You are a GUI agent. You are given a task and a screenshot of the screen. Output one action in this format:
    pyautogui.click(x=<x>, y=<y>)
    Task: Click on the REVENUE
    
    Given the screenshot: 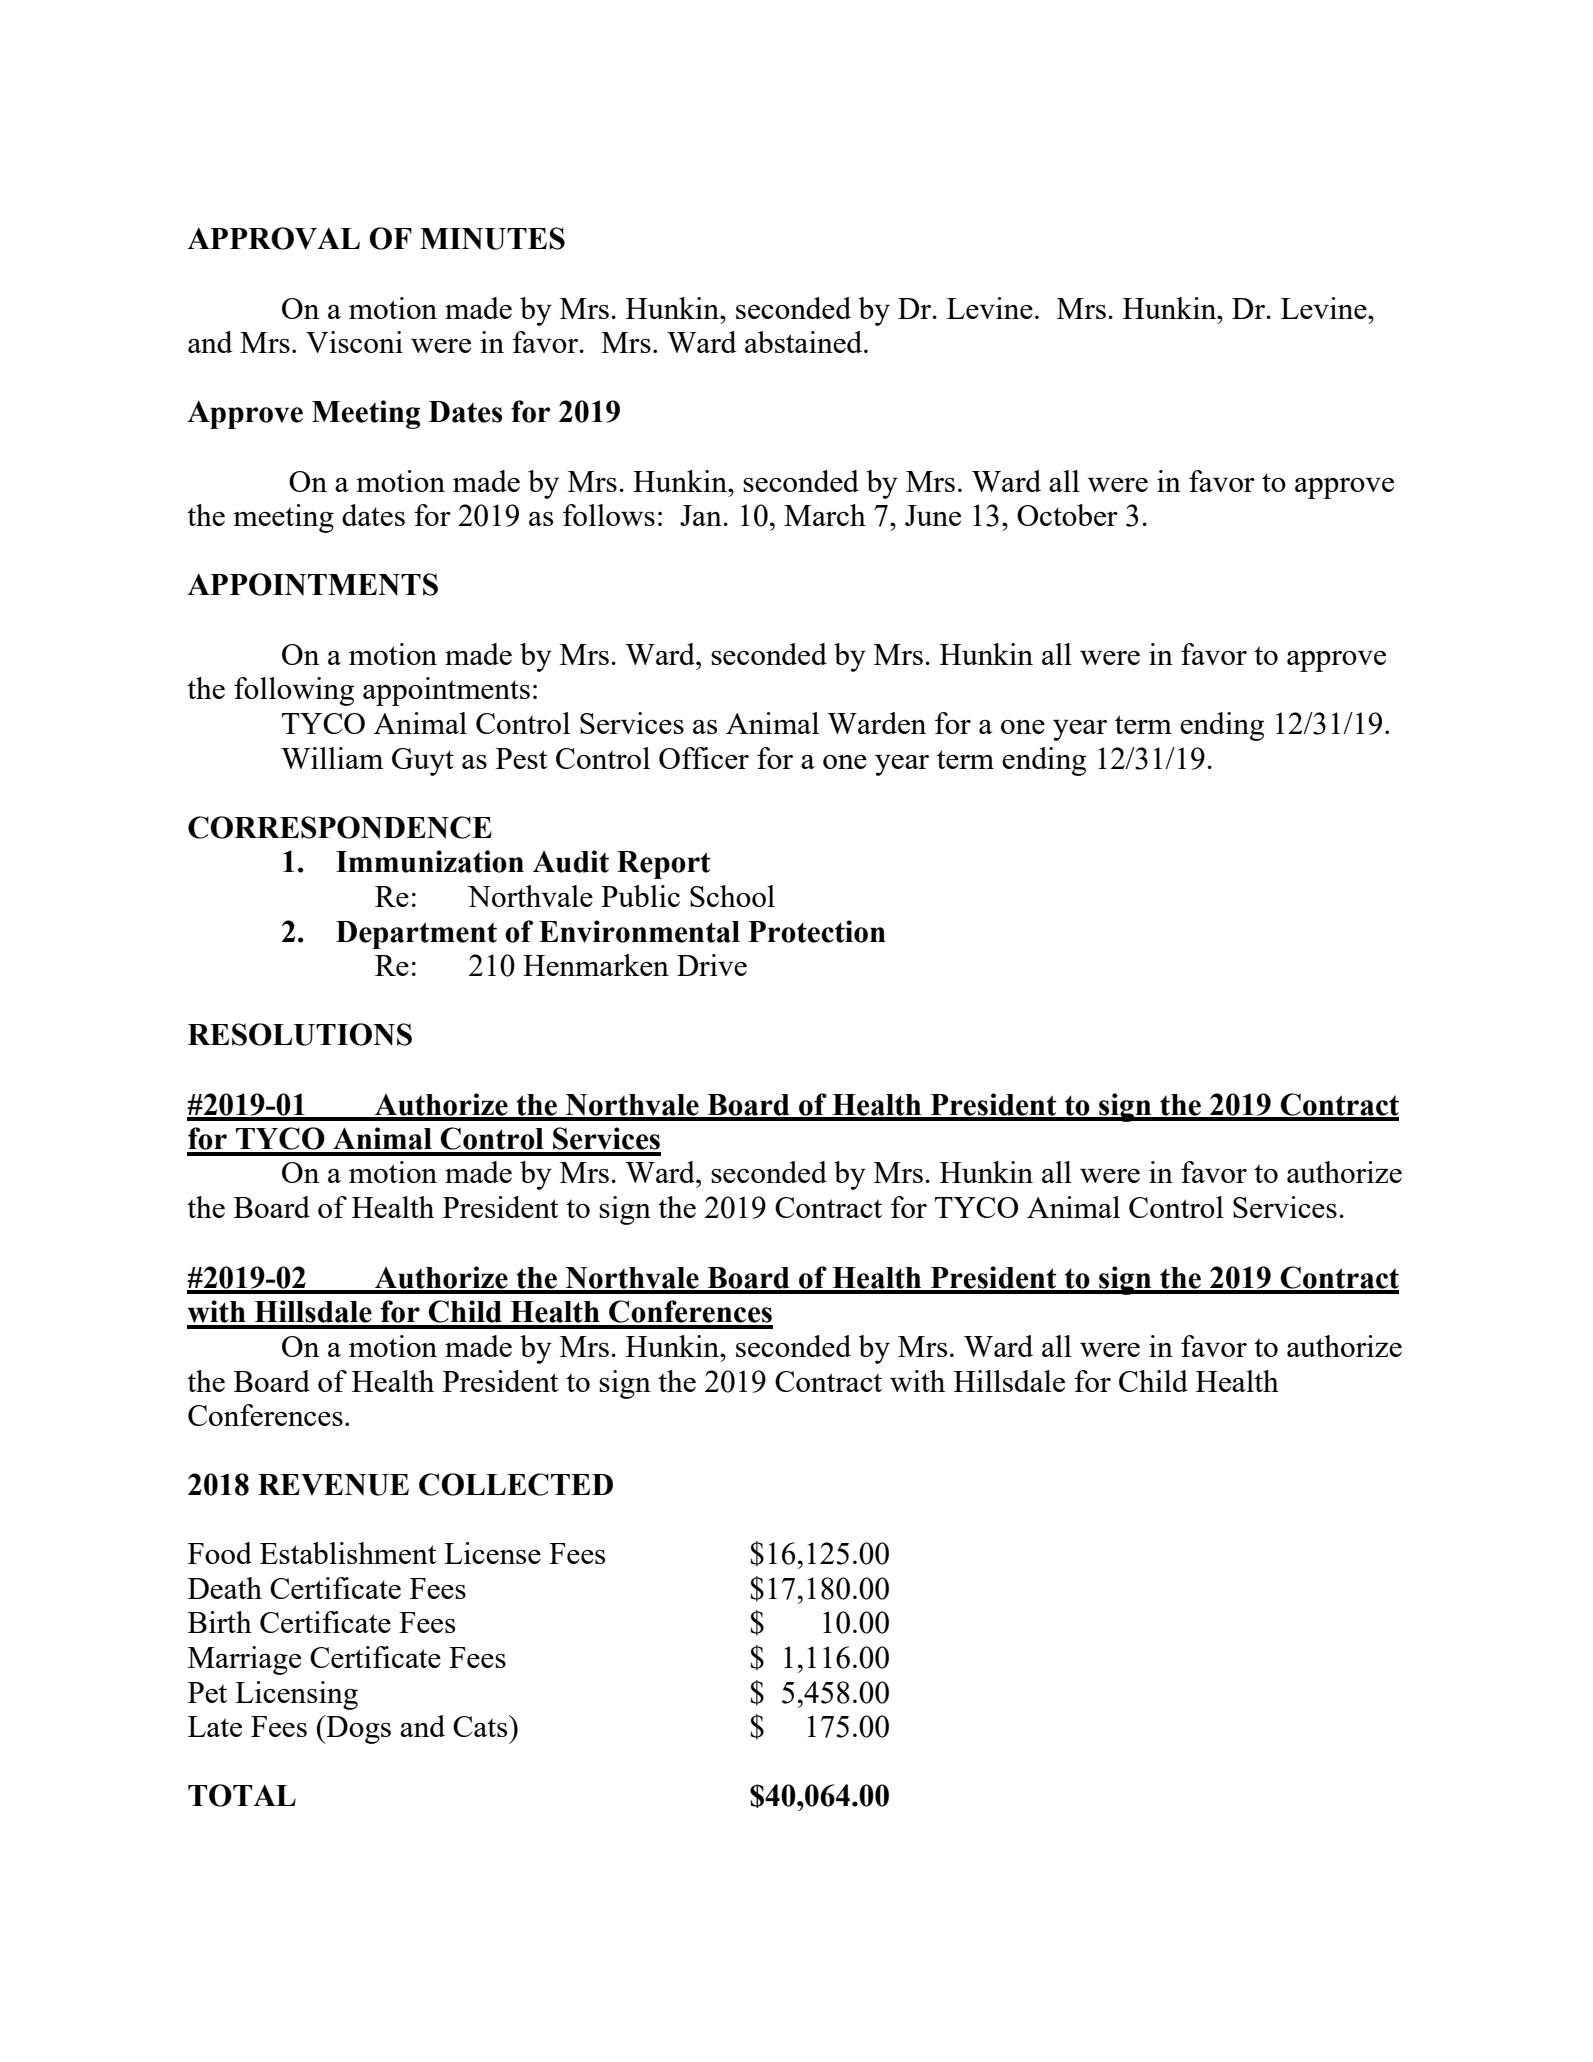 What is the action you would take?
    pyautogui.click(x=333, y=1485)
